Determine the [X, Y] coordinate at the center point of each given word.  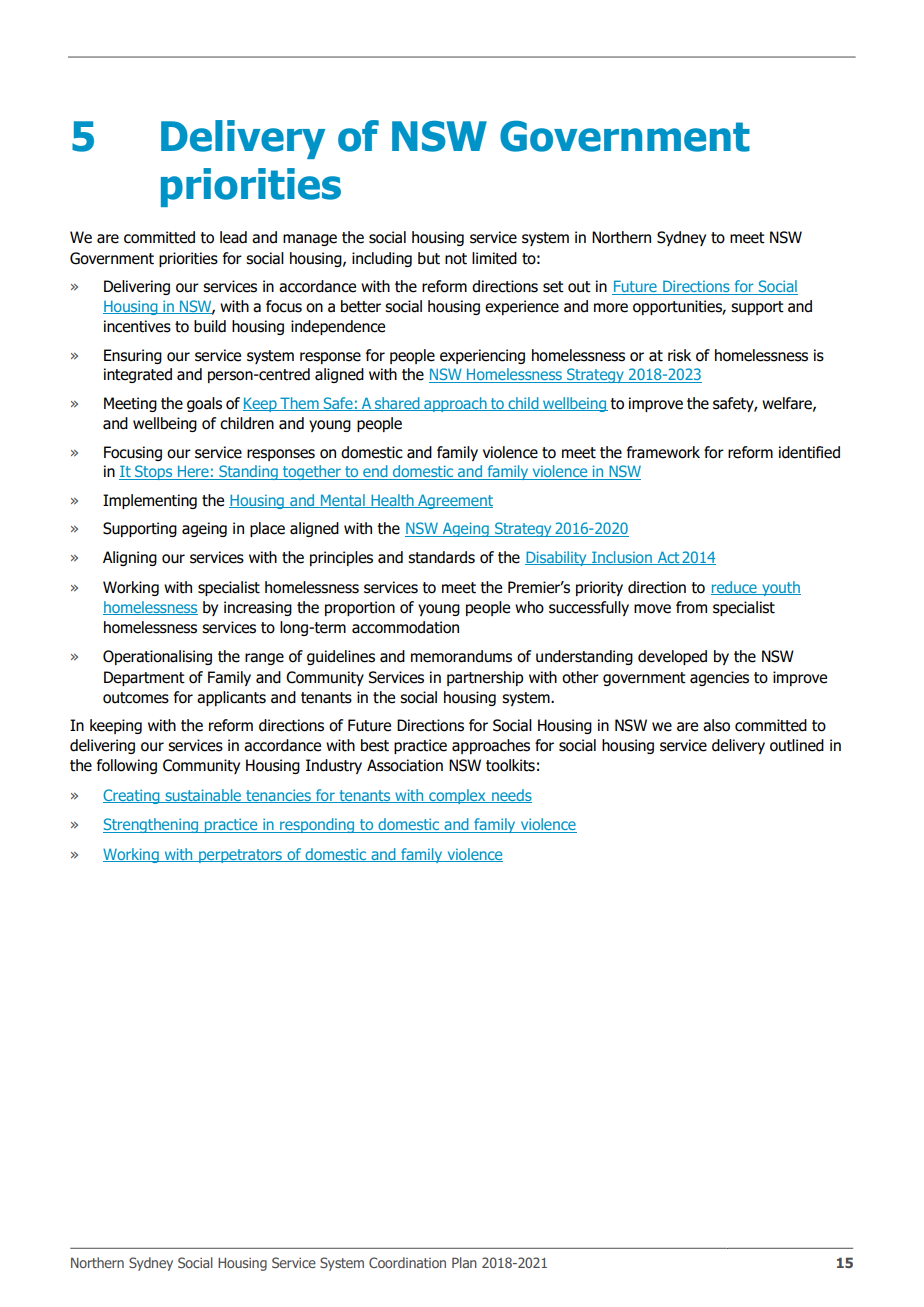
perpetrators [240, 856]
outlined [797, 745]
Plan [464, 1262]
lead [233, 237]
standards [441, 557]
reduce [735, 588]
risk [679, 355]
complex [457, 796]
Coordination [407, 1262]
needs [511, 796]
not [456, 259]
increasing [258, 608]
